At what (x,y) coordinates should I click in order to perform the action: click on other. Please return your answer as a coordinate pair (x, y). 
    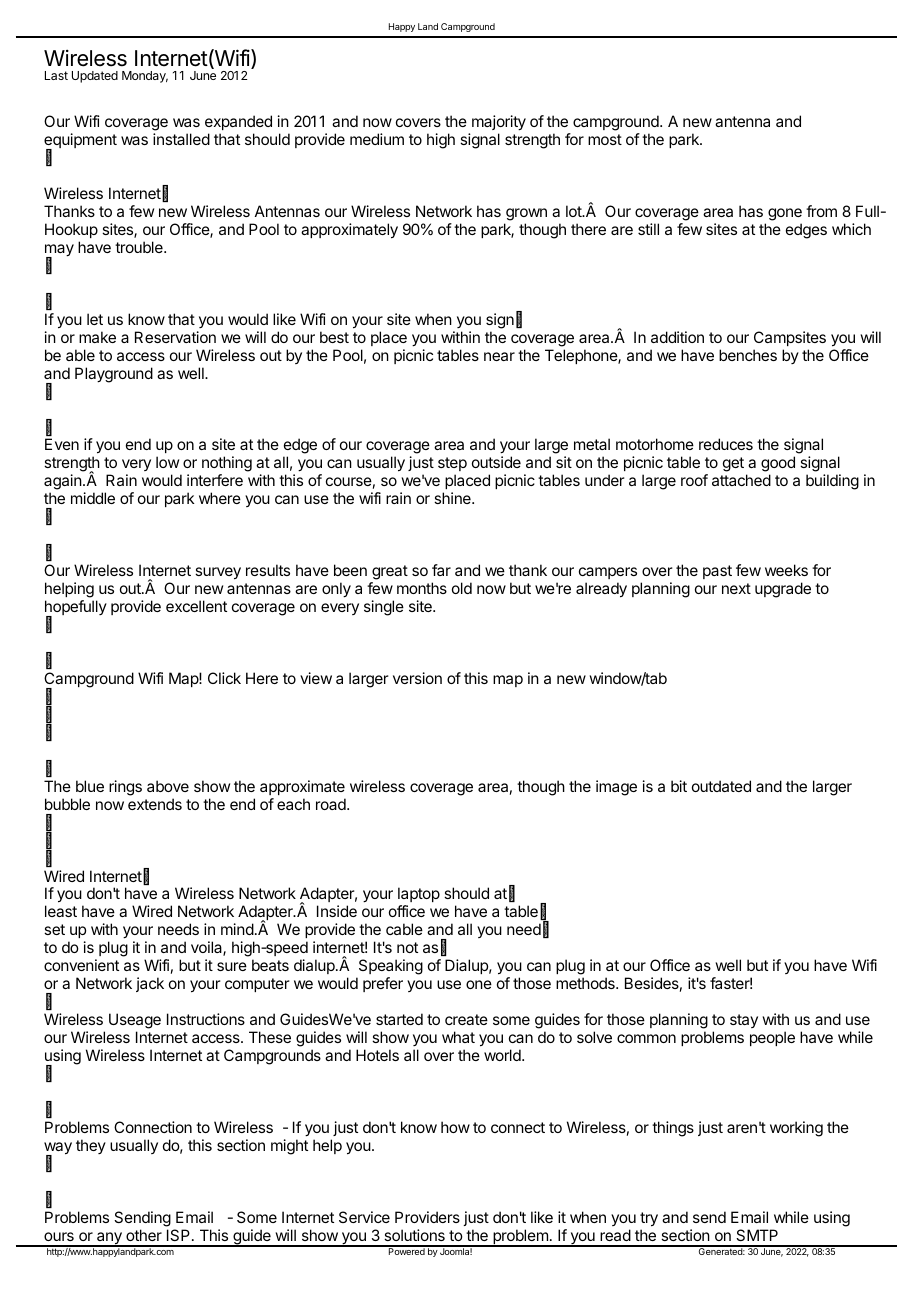
    Looking at the image, I should click on (144, 1235).
